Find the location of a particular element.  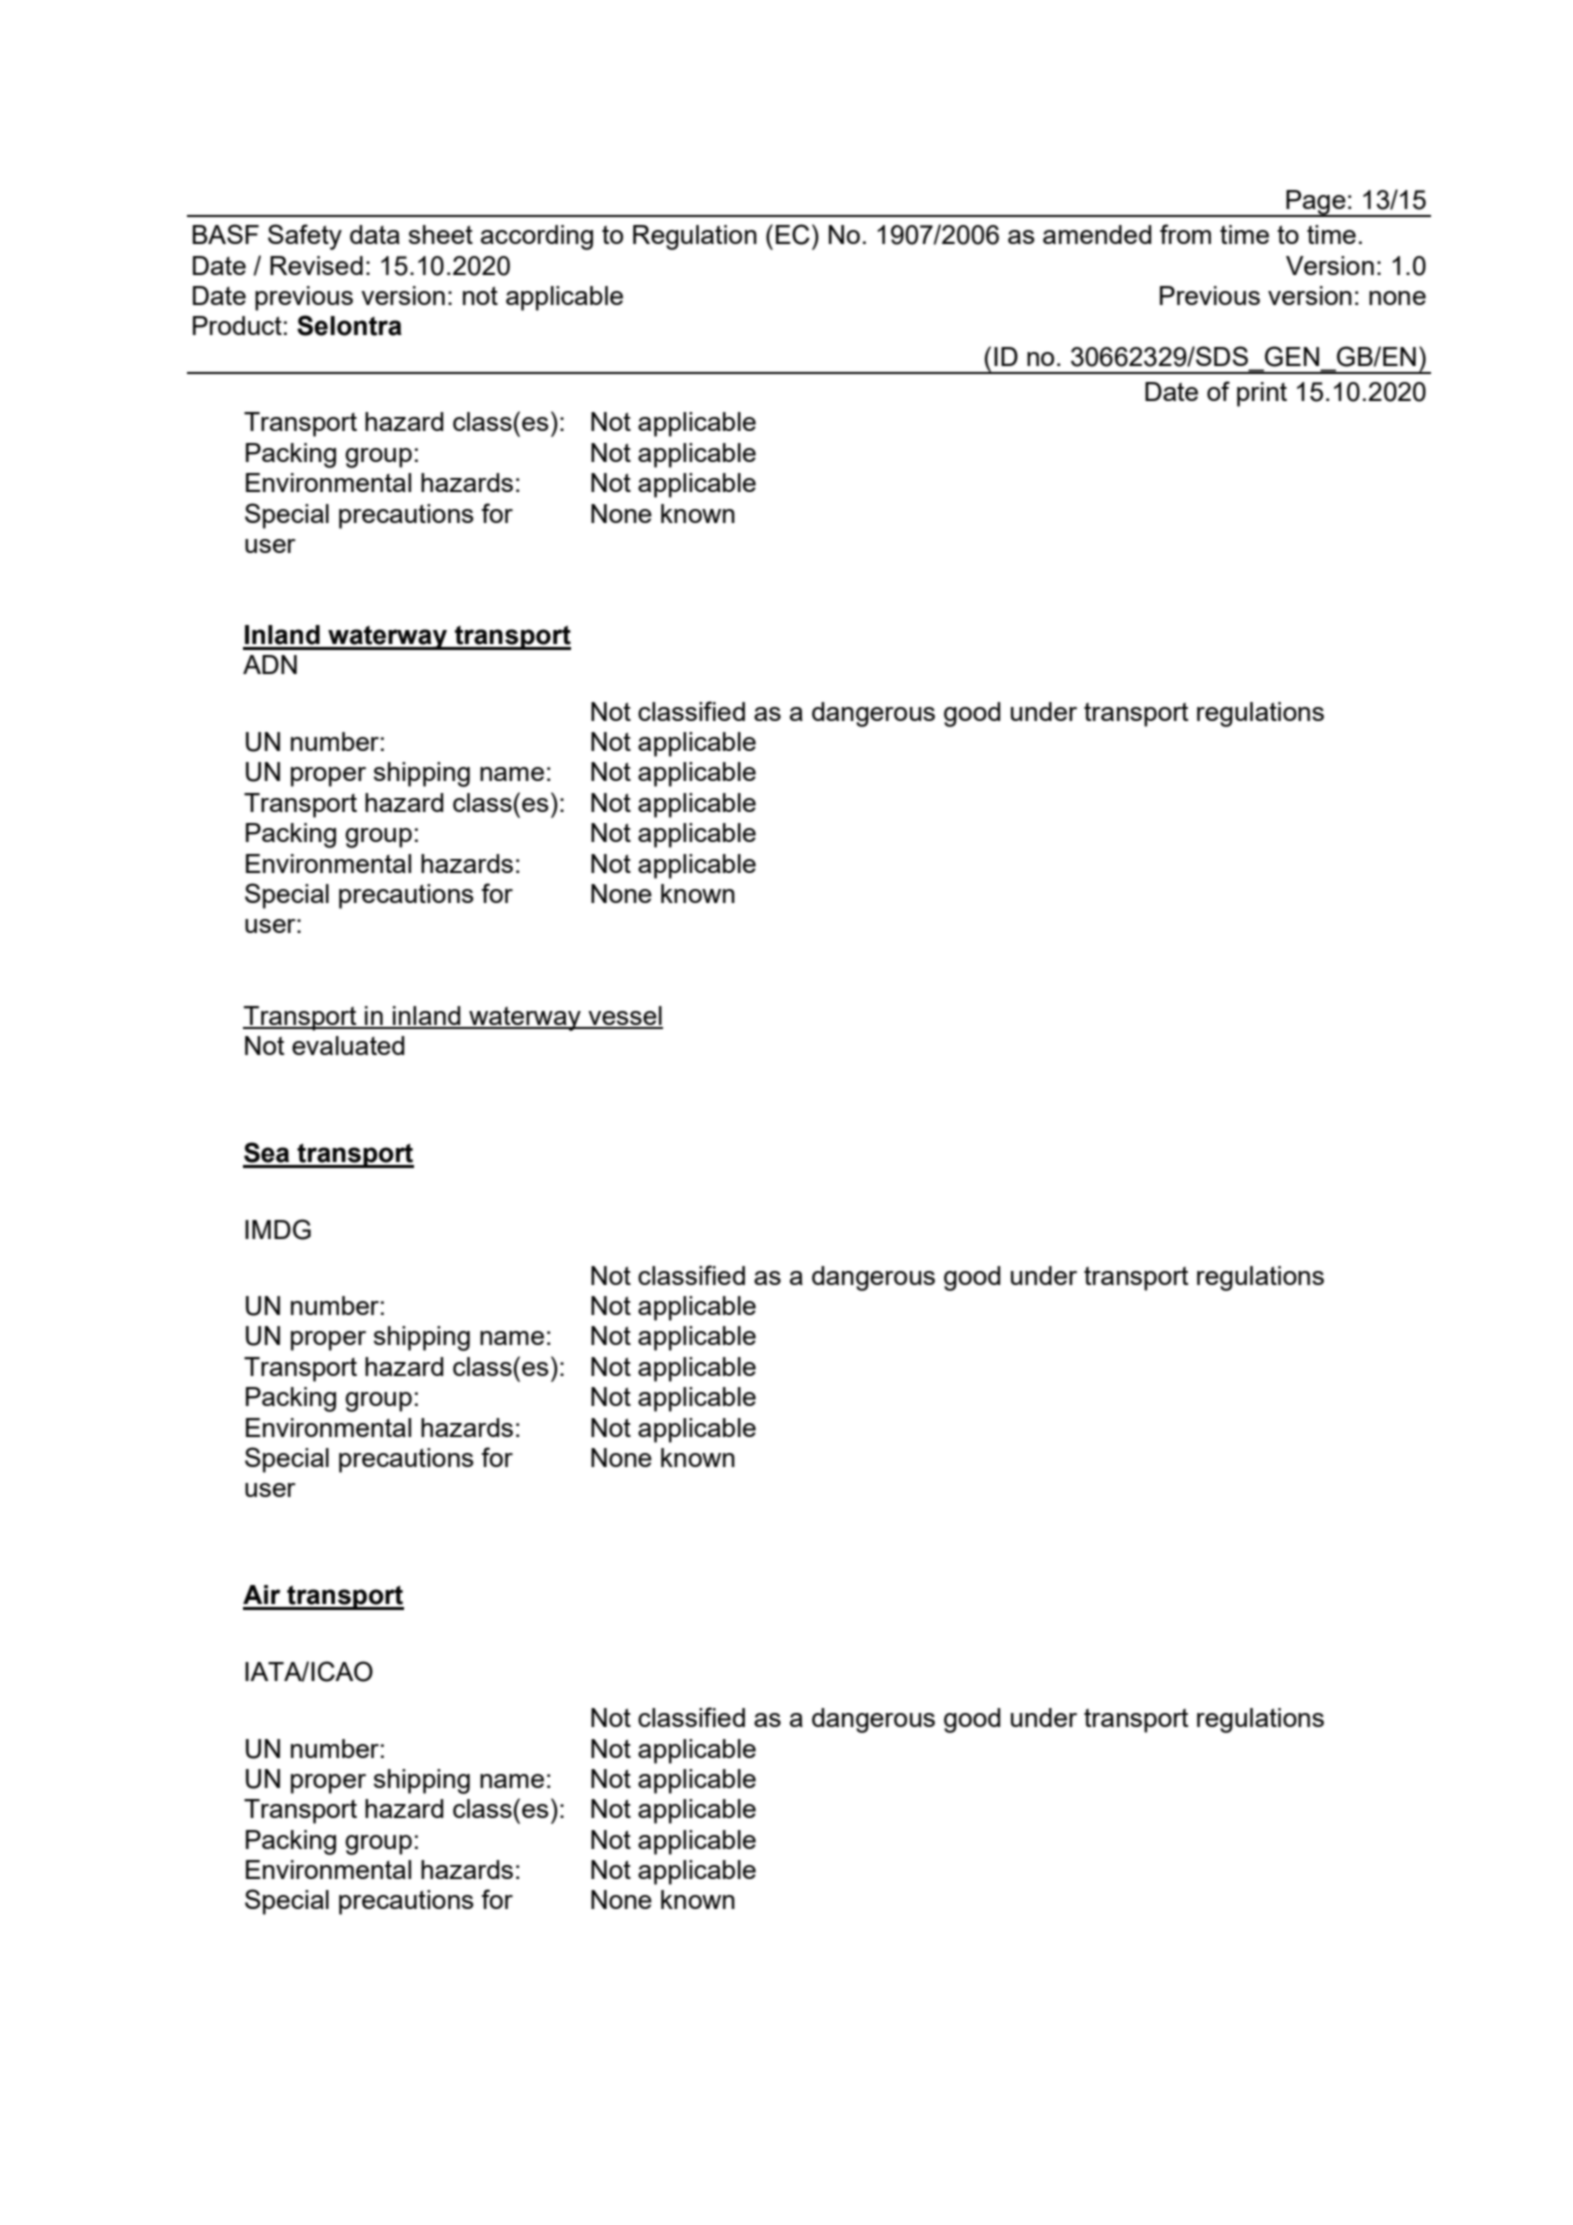

ADN is located at coordinates (270, 664).
